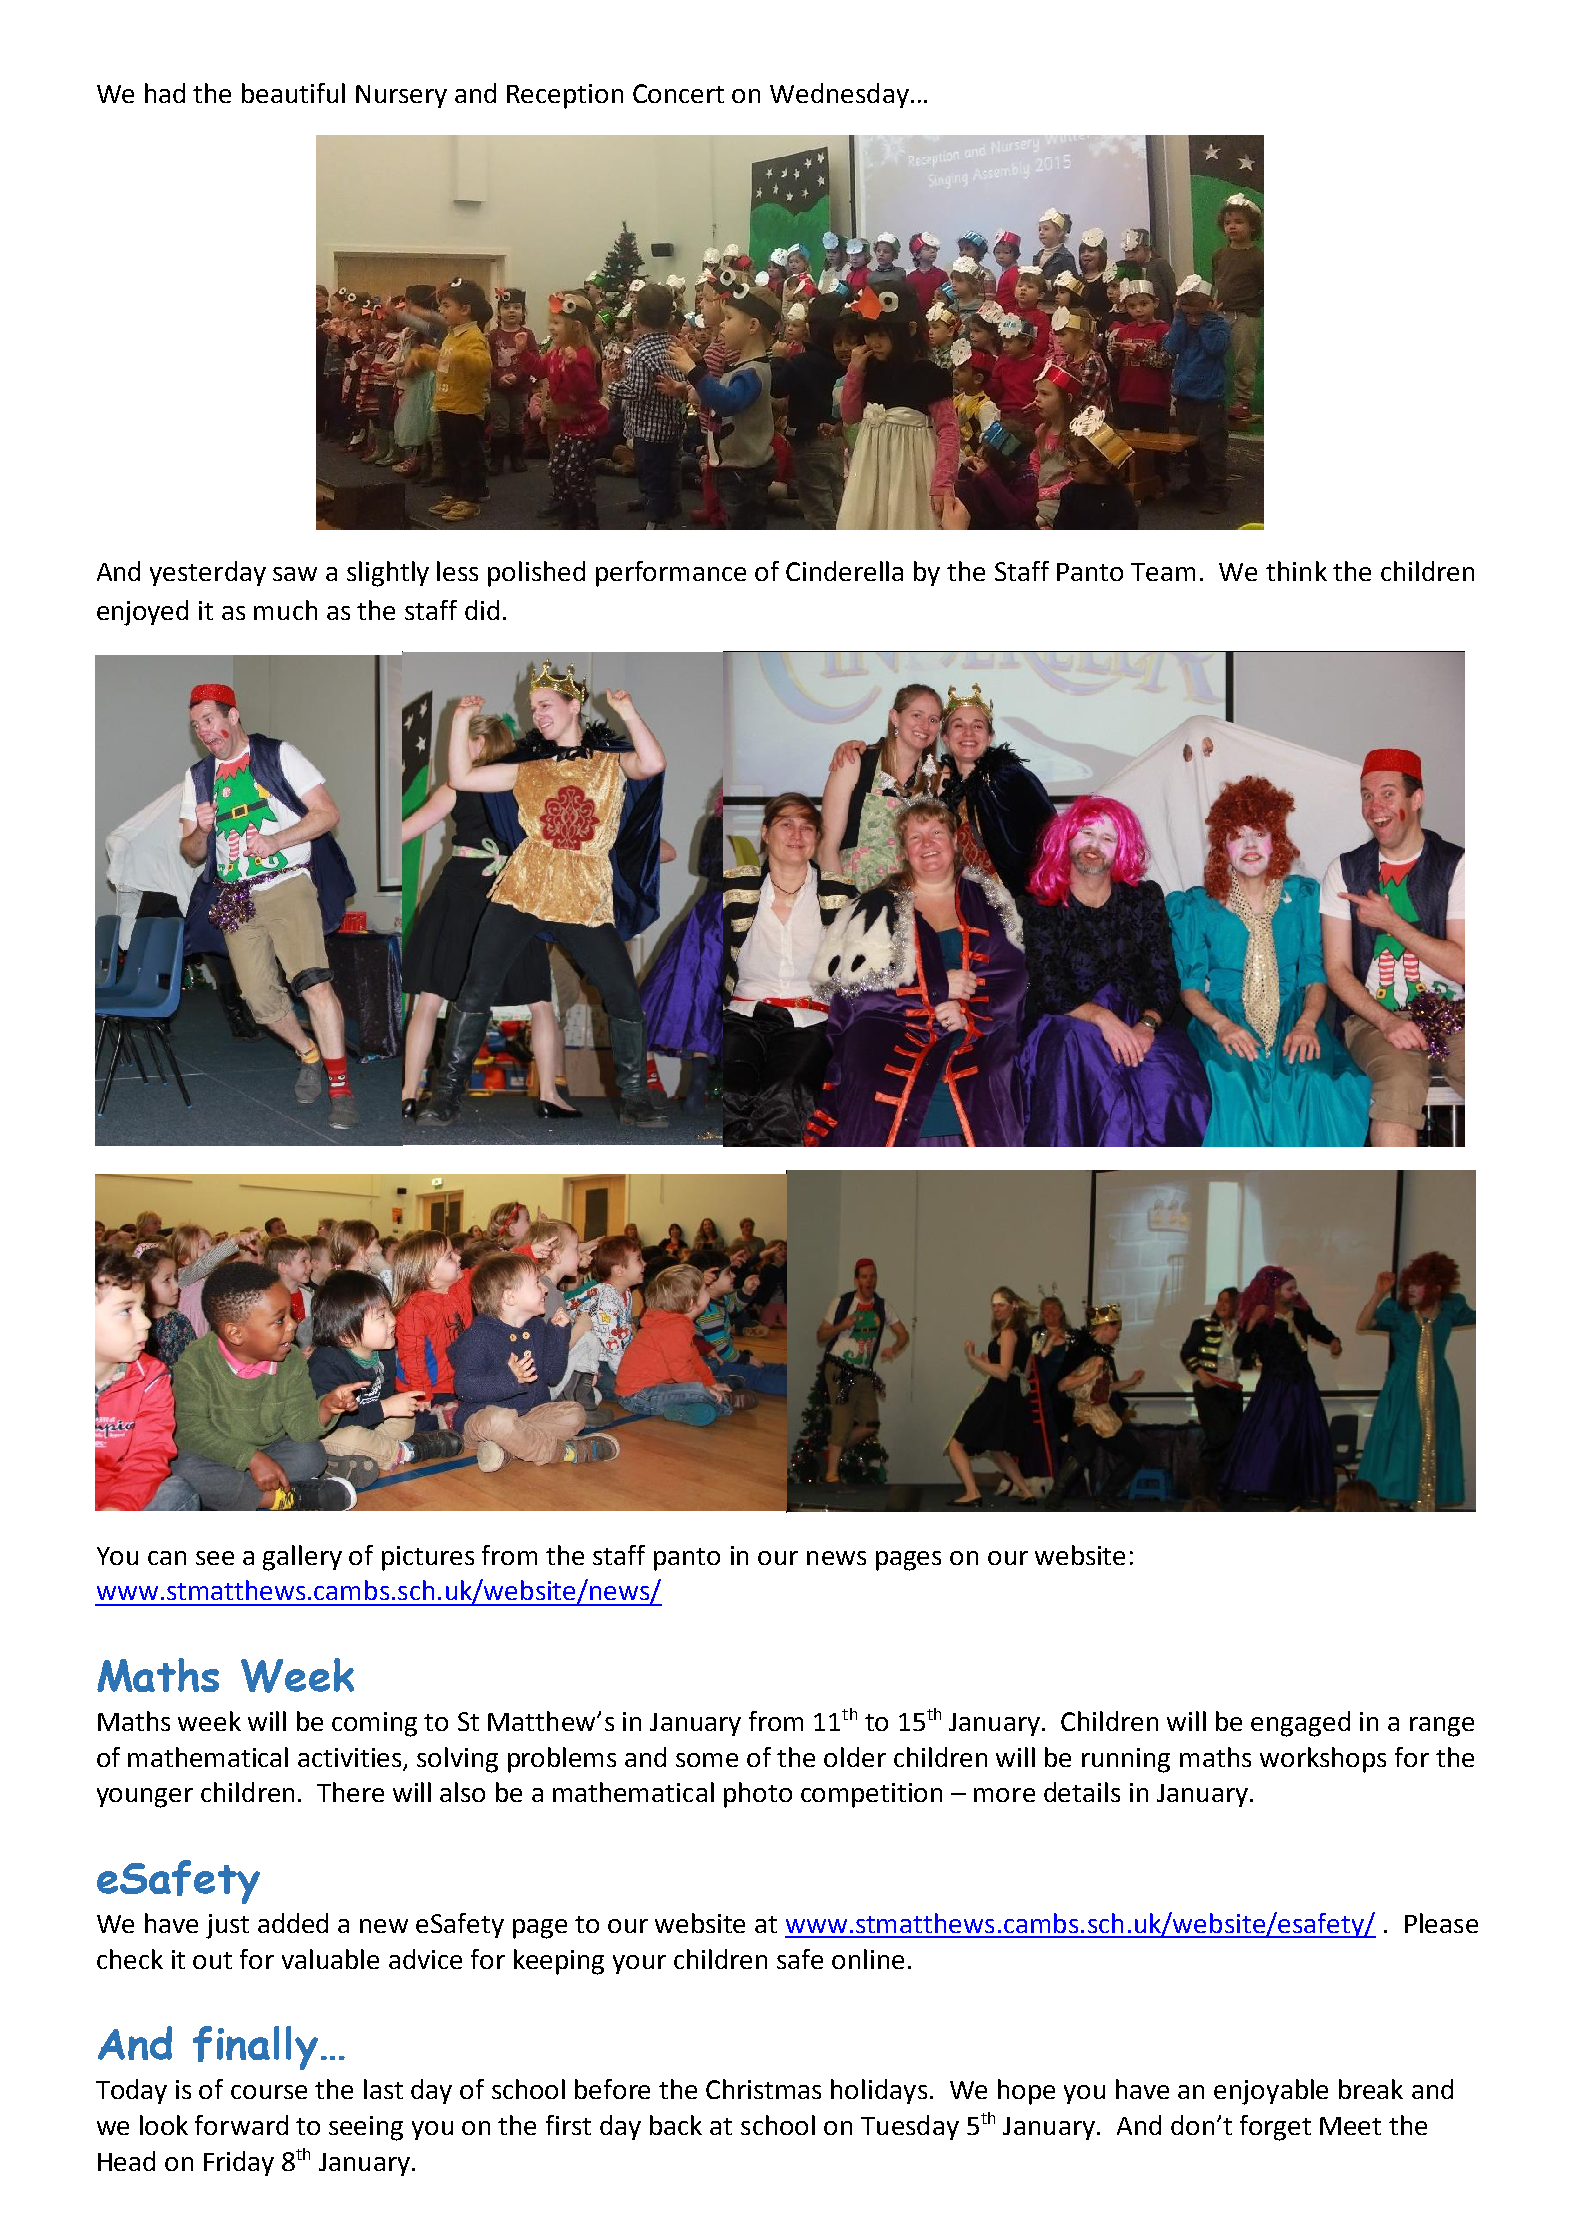 This screenshot has width=1581, height=2237. What do you see at coordinates (293, 93) in the screenshot?
I see `beautiful` at bounding box center [293, 93].
